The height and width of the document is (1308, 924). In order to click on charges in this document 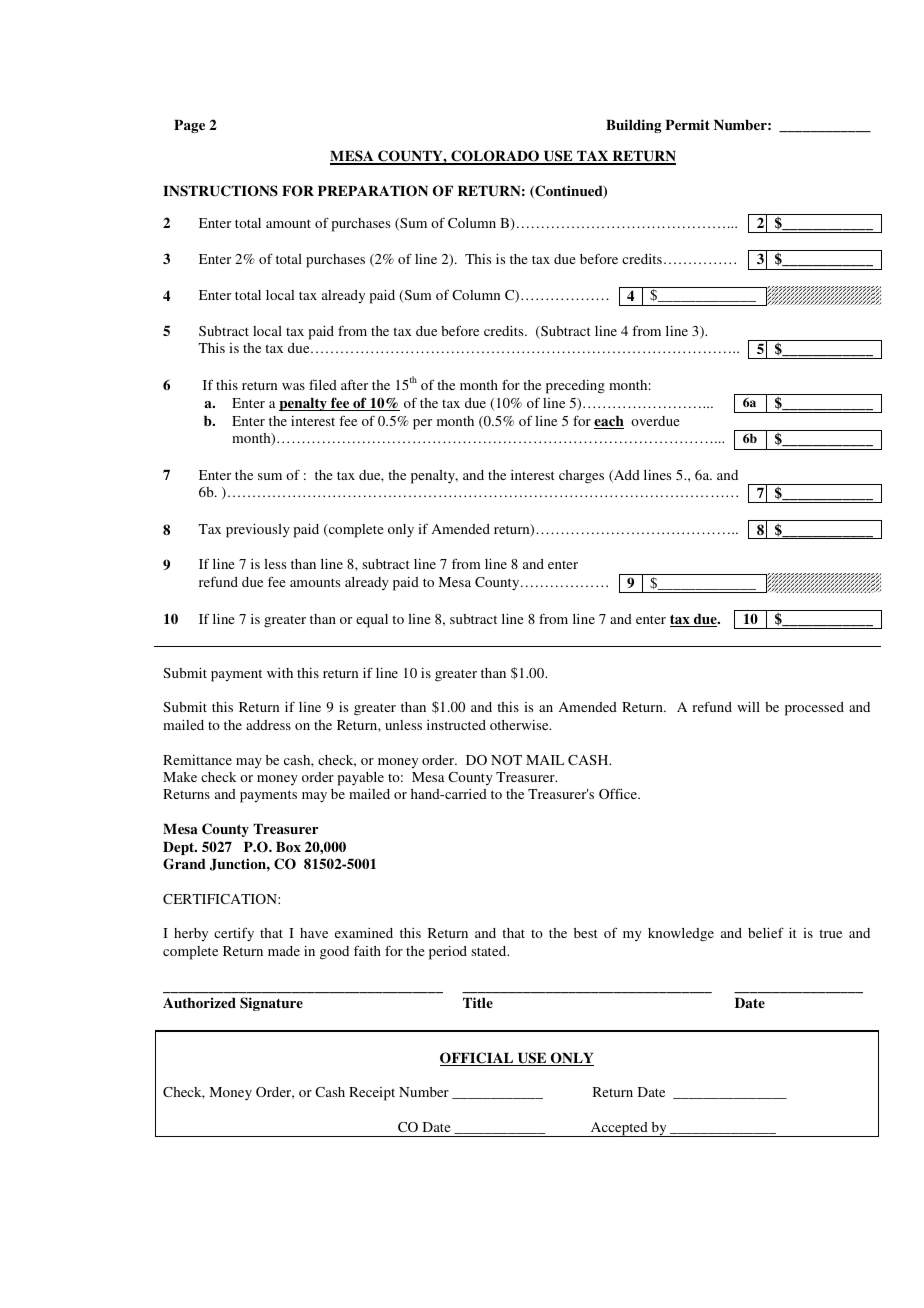, I will do `click(581, 477)`.
